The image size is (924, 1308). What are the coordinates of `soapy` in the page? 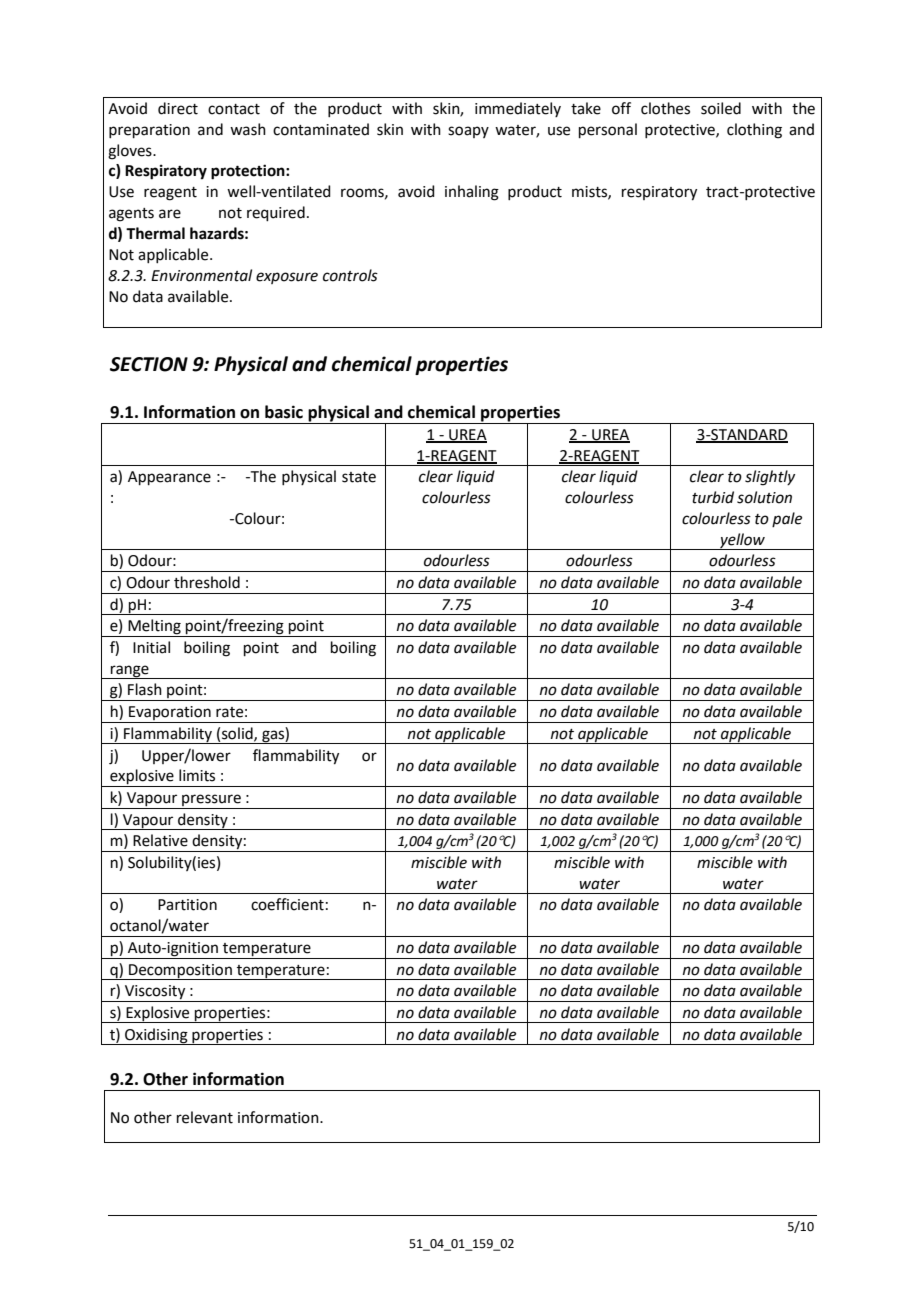 It's located at (468, 132).
